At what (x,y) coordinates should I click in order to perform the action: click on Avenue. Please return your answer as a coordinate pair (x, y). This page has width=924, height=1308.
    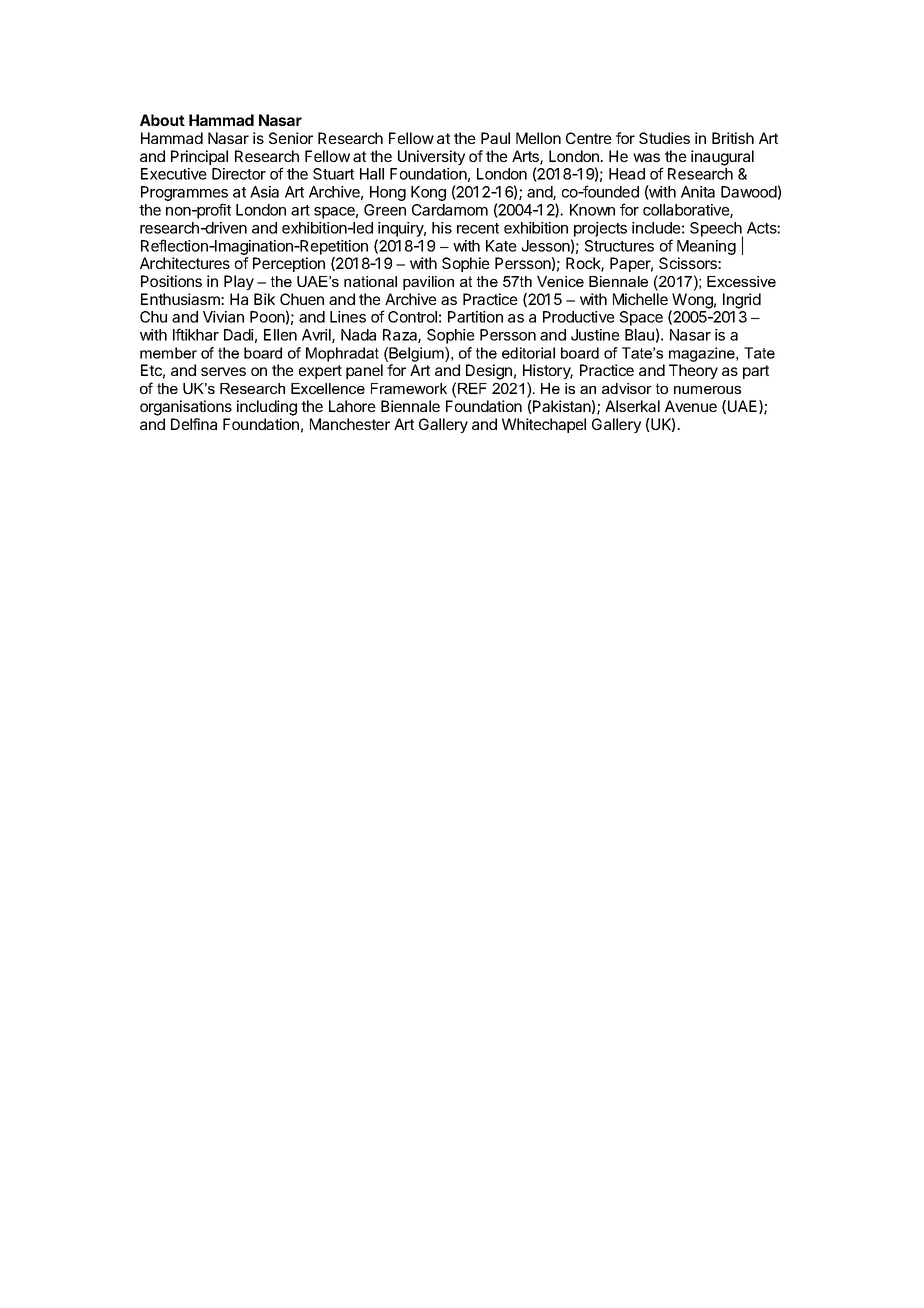
    Looking at the image, I should click on (691, 406).
